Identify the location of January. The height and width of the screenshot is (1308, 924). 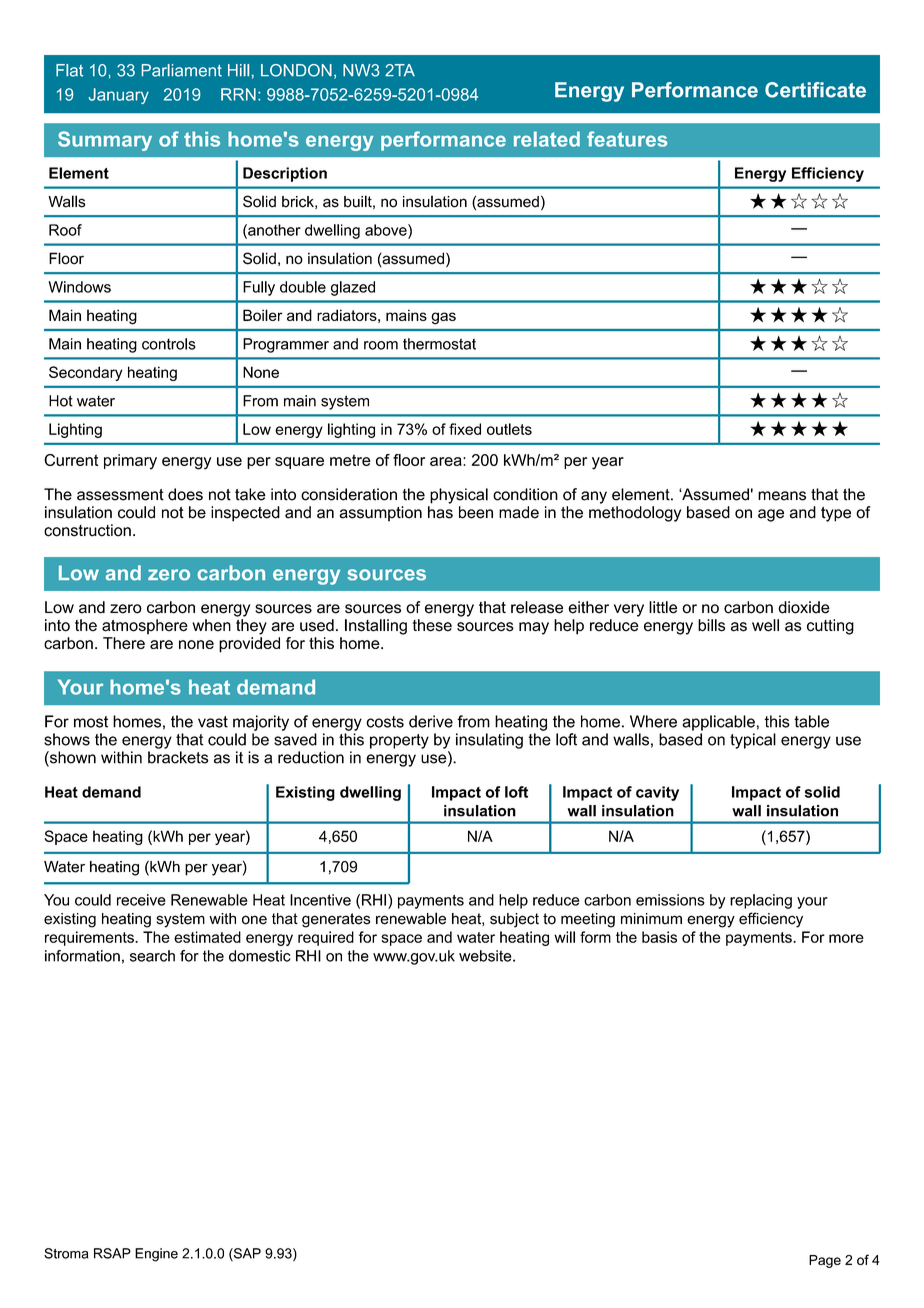
(119, 96).
